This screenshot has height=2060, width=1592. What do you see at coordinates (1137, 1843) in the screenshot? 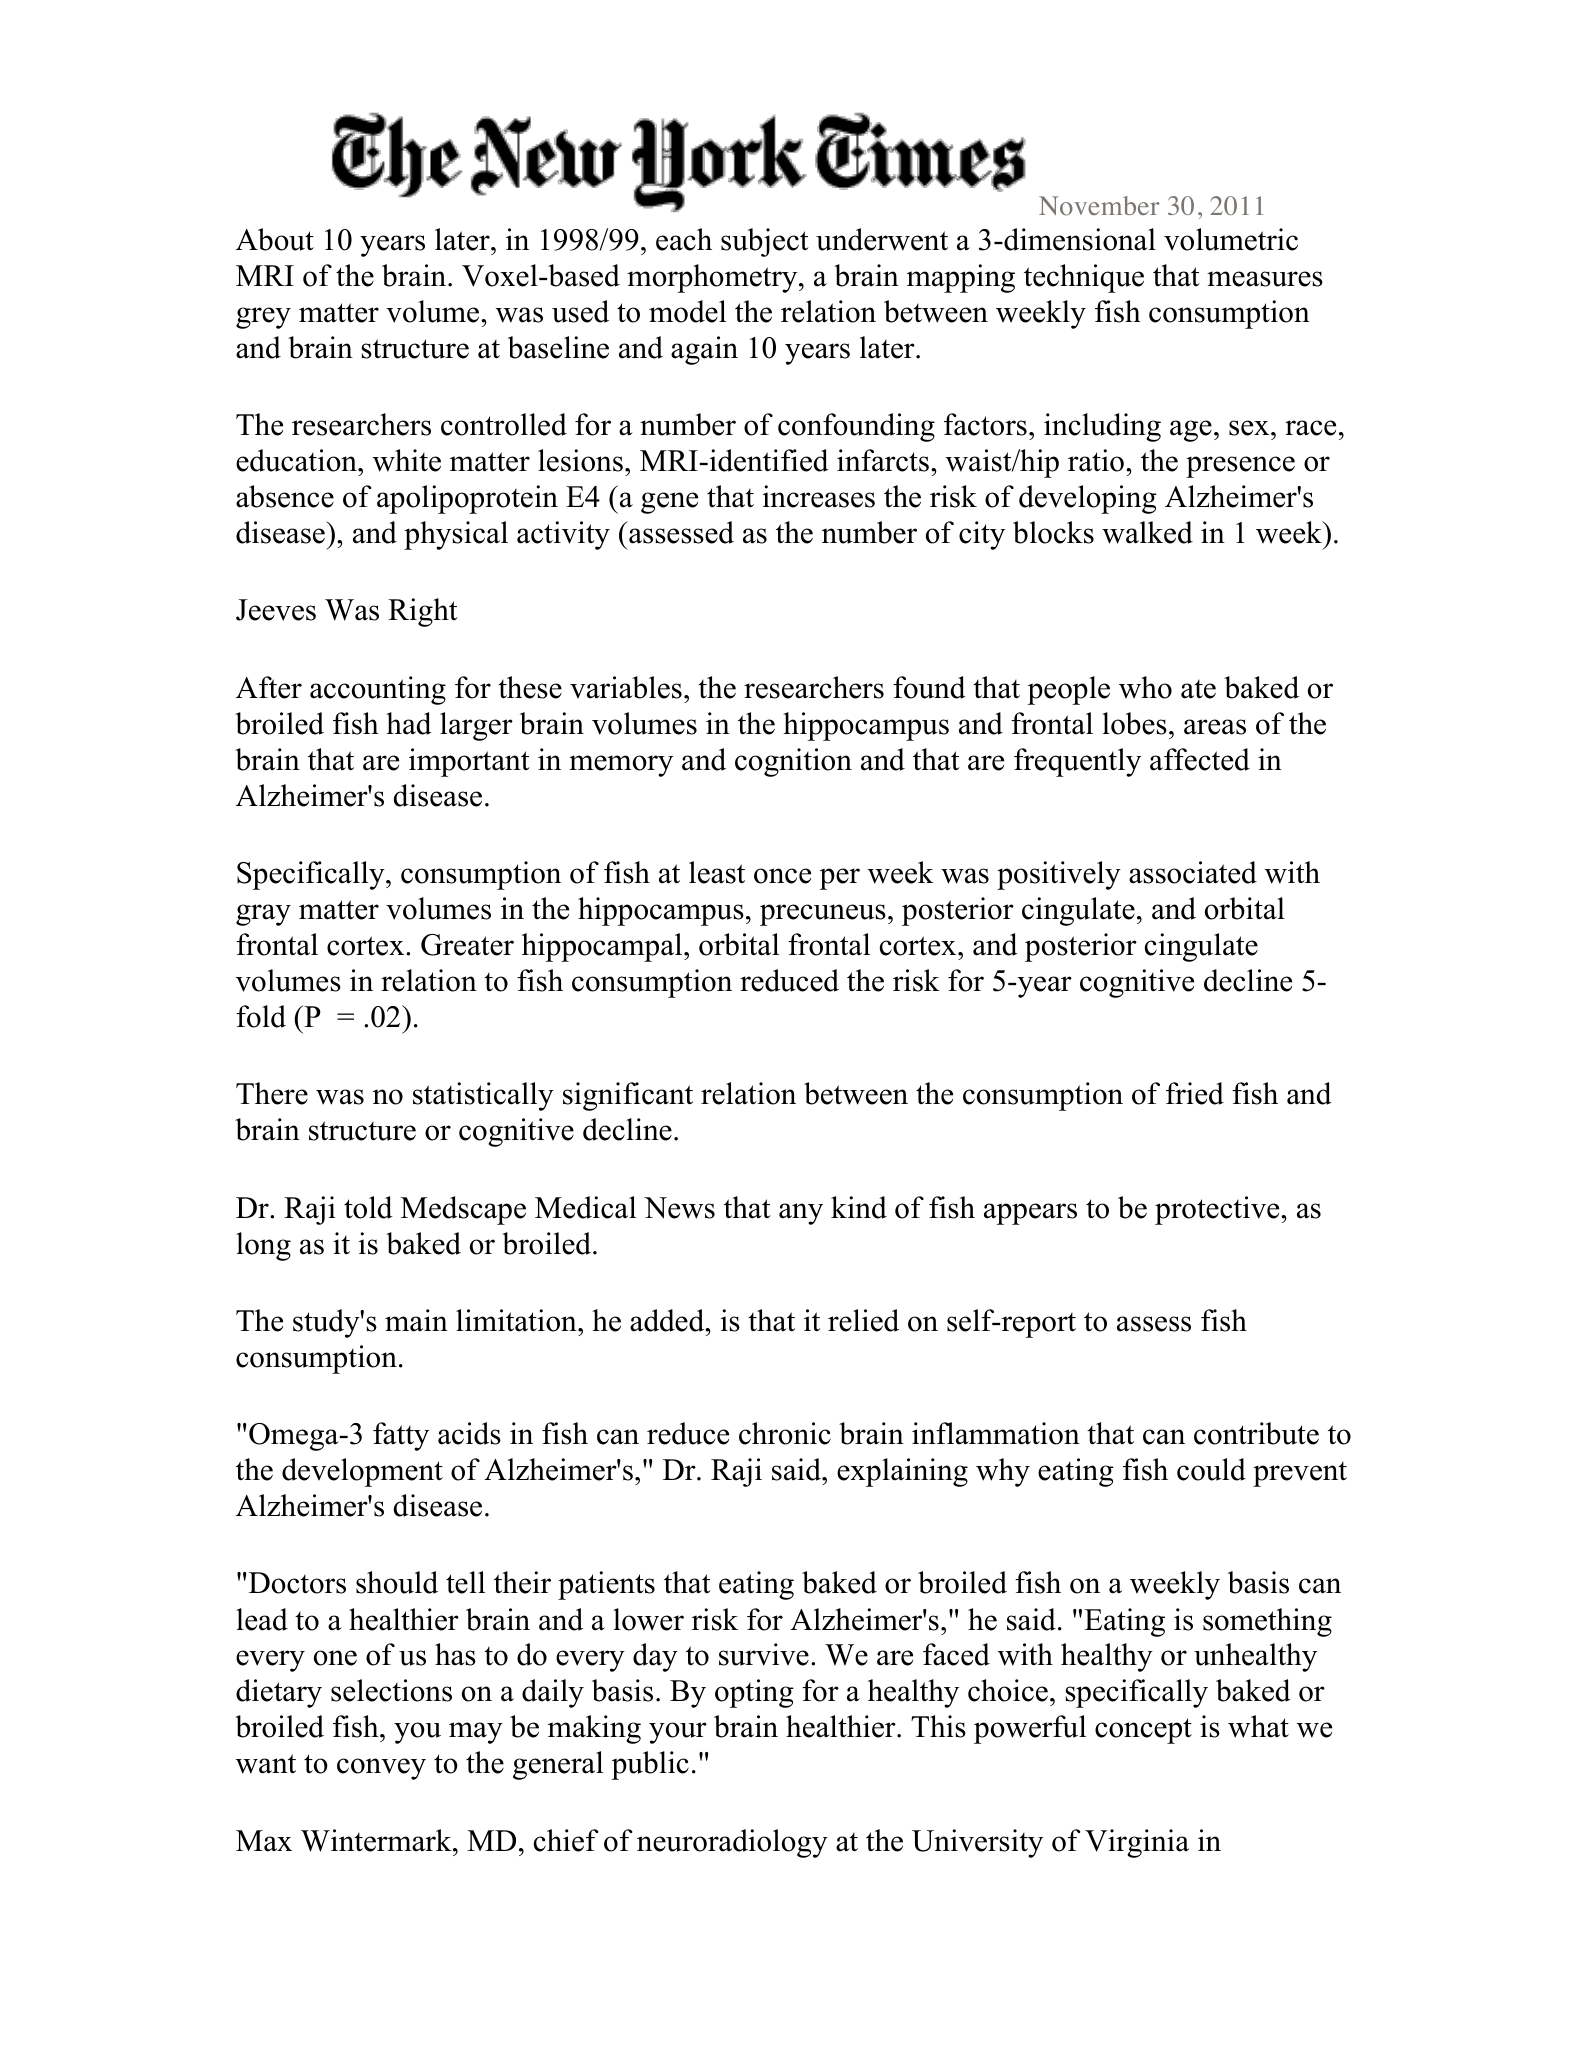
I see `Virginia` at bounding box center [1137, 1843].
